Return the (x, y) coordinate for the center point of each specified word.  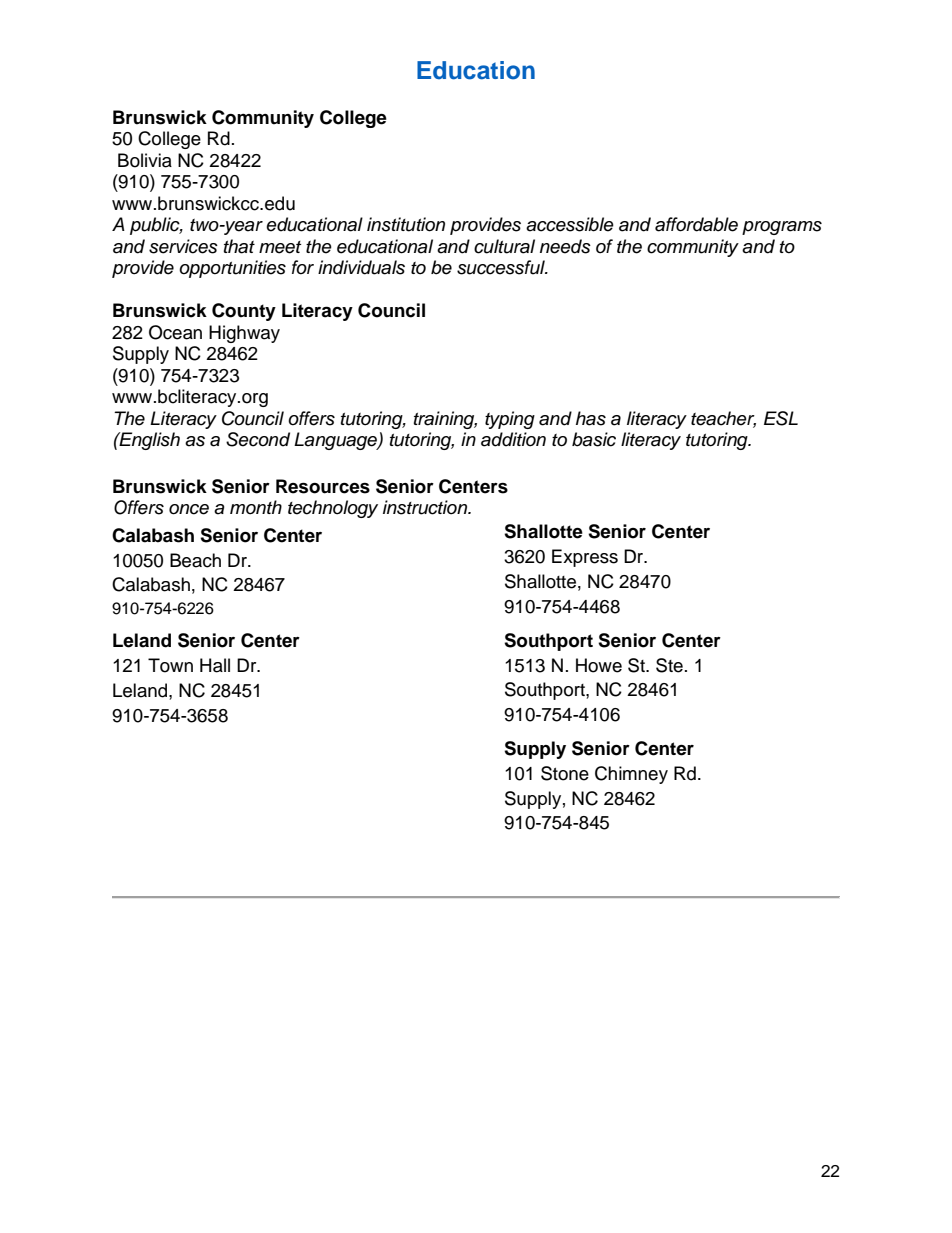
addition (513, 439)
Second (258, 439)
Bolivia (145, 160)
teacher (723, 419)
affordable (696, 224)
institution (406, 224)
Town (170, 665)
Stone (565, 773)
